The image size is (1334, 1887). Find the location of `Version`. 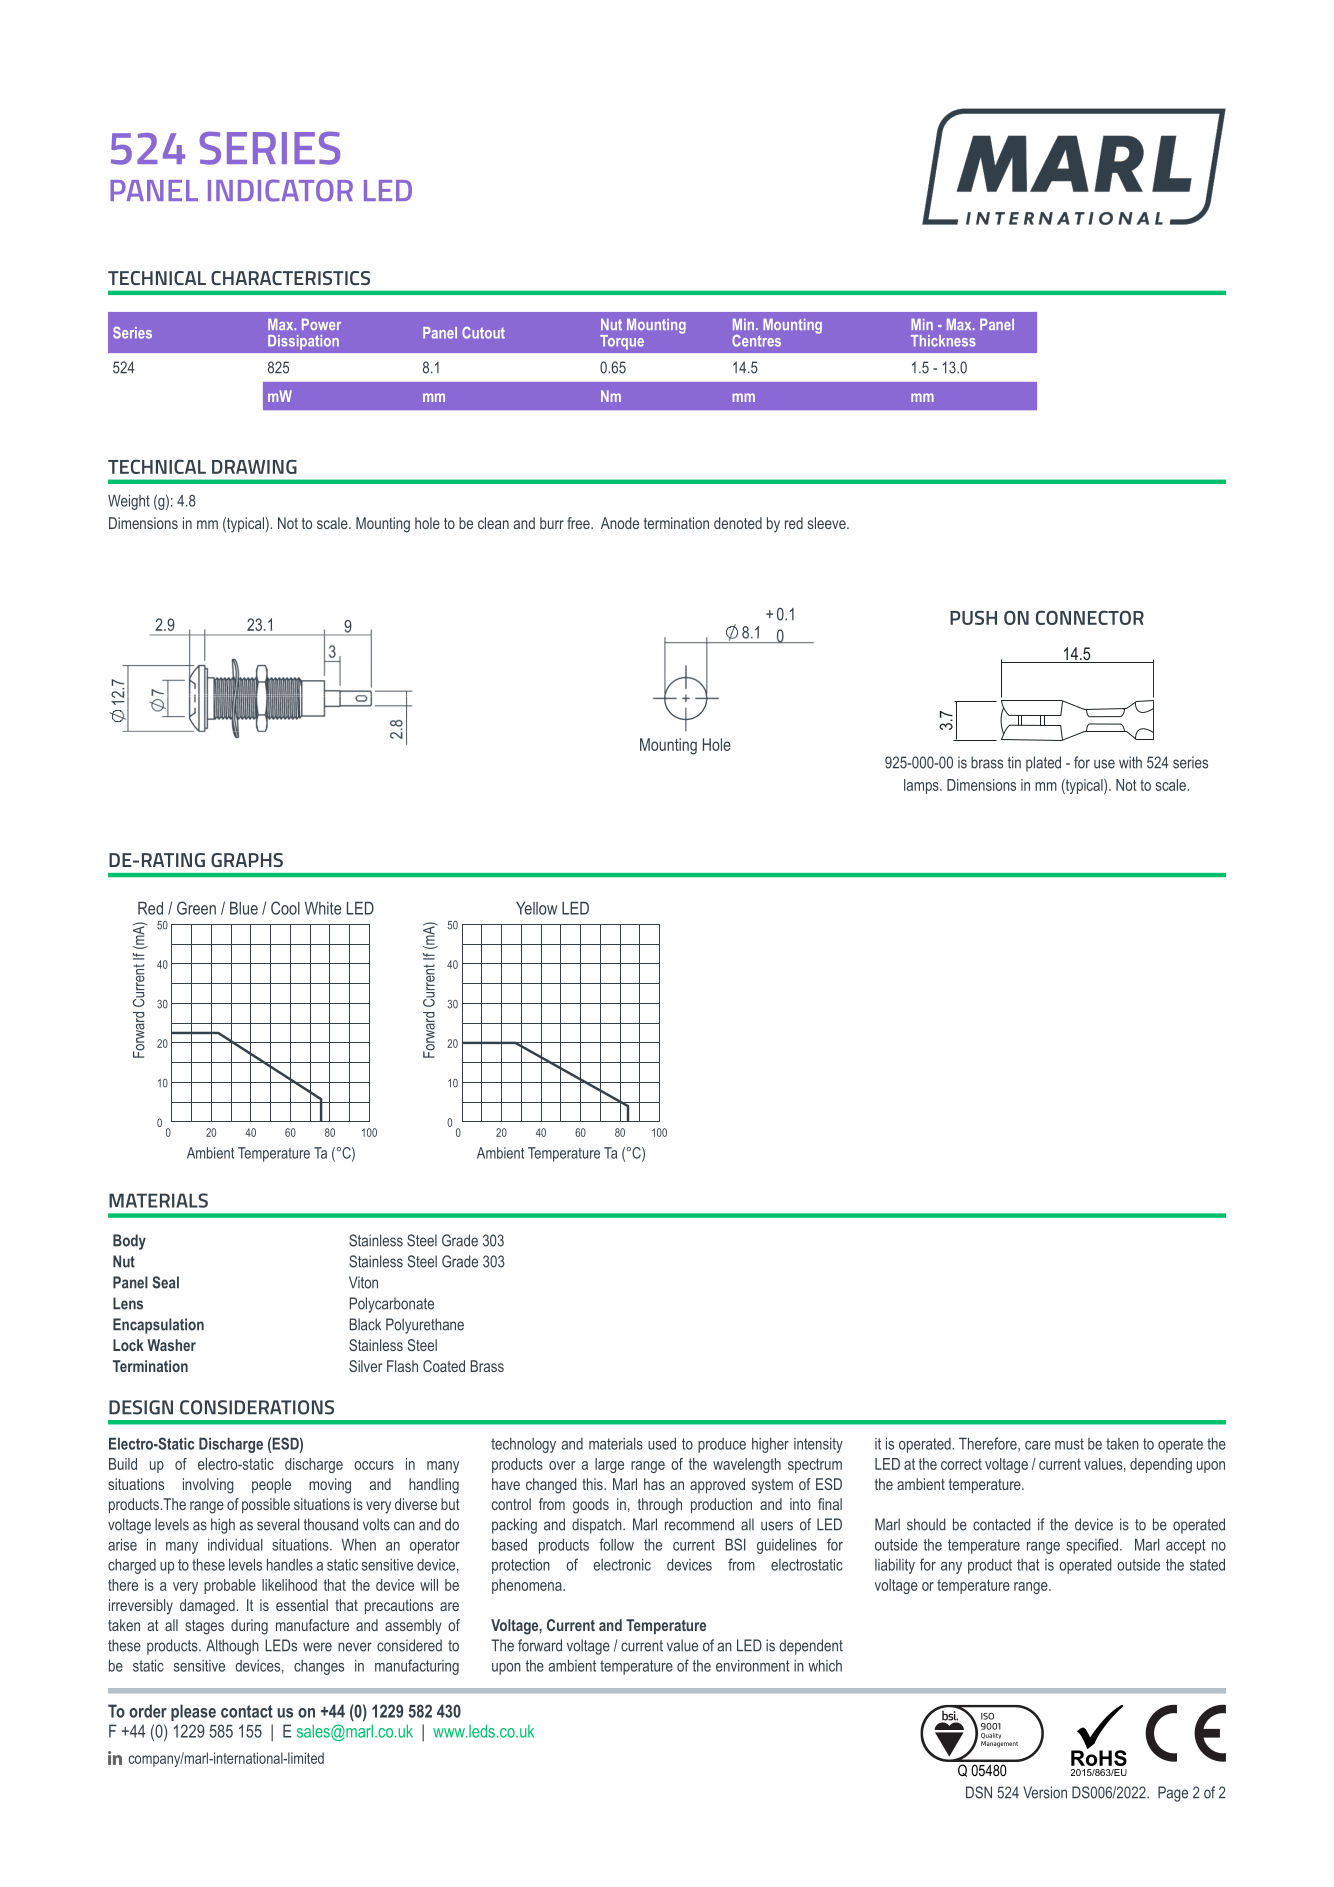

Version is located at coordinates (1045, 1792).
